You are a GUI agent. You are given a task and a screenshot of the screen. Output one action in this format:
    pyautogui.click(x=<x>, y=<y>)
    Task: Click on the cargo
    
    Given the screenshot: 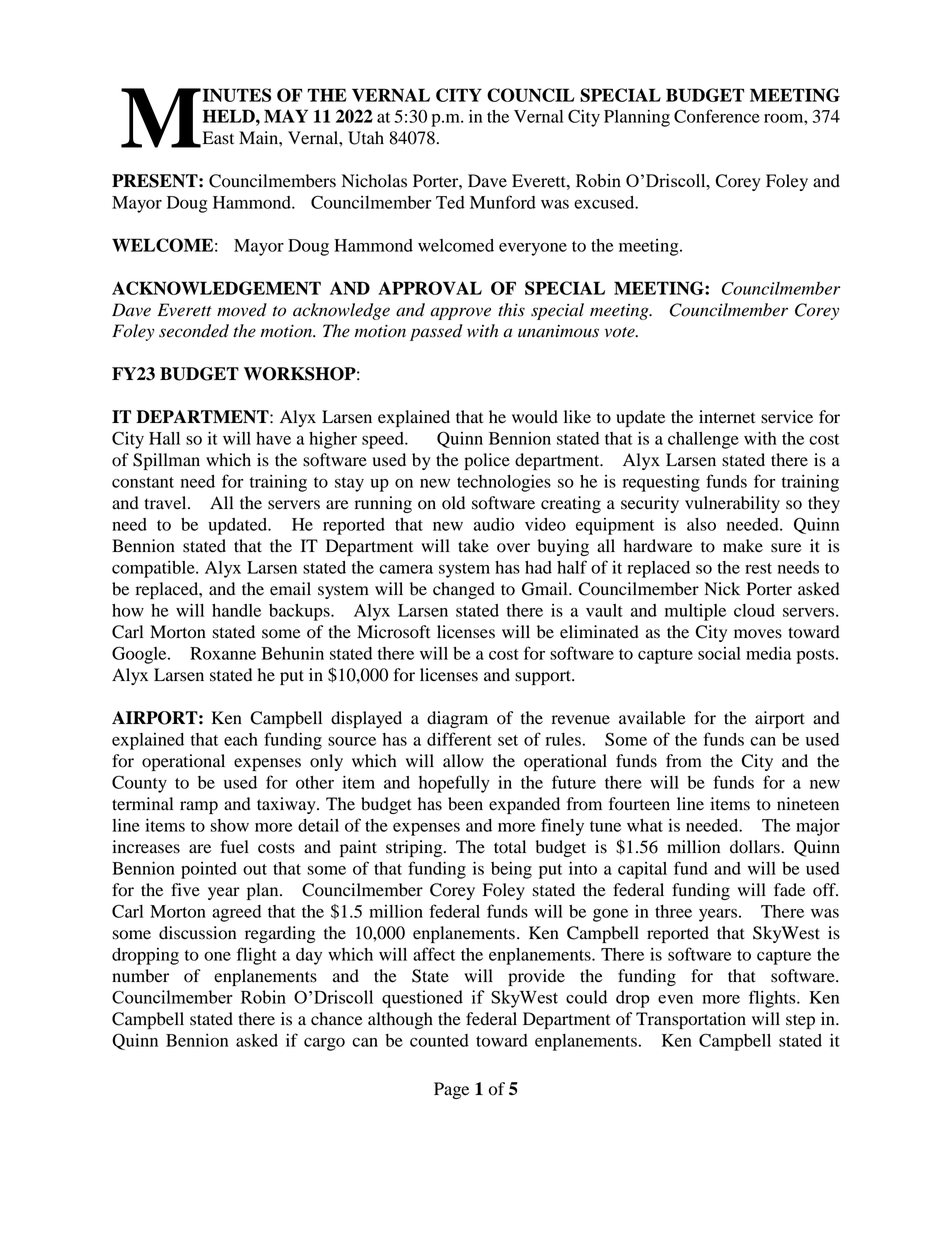 What is the action you would take?
    pyautogui.click(x=324, y=1044)
